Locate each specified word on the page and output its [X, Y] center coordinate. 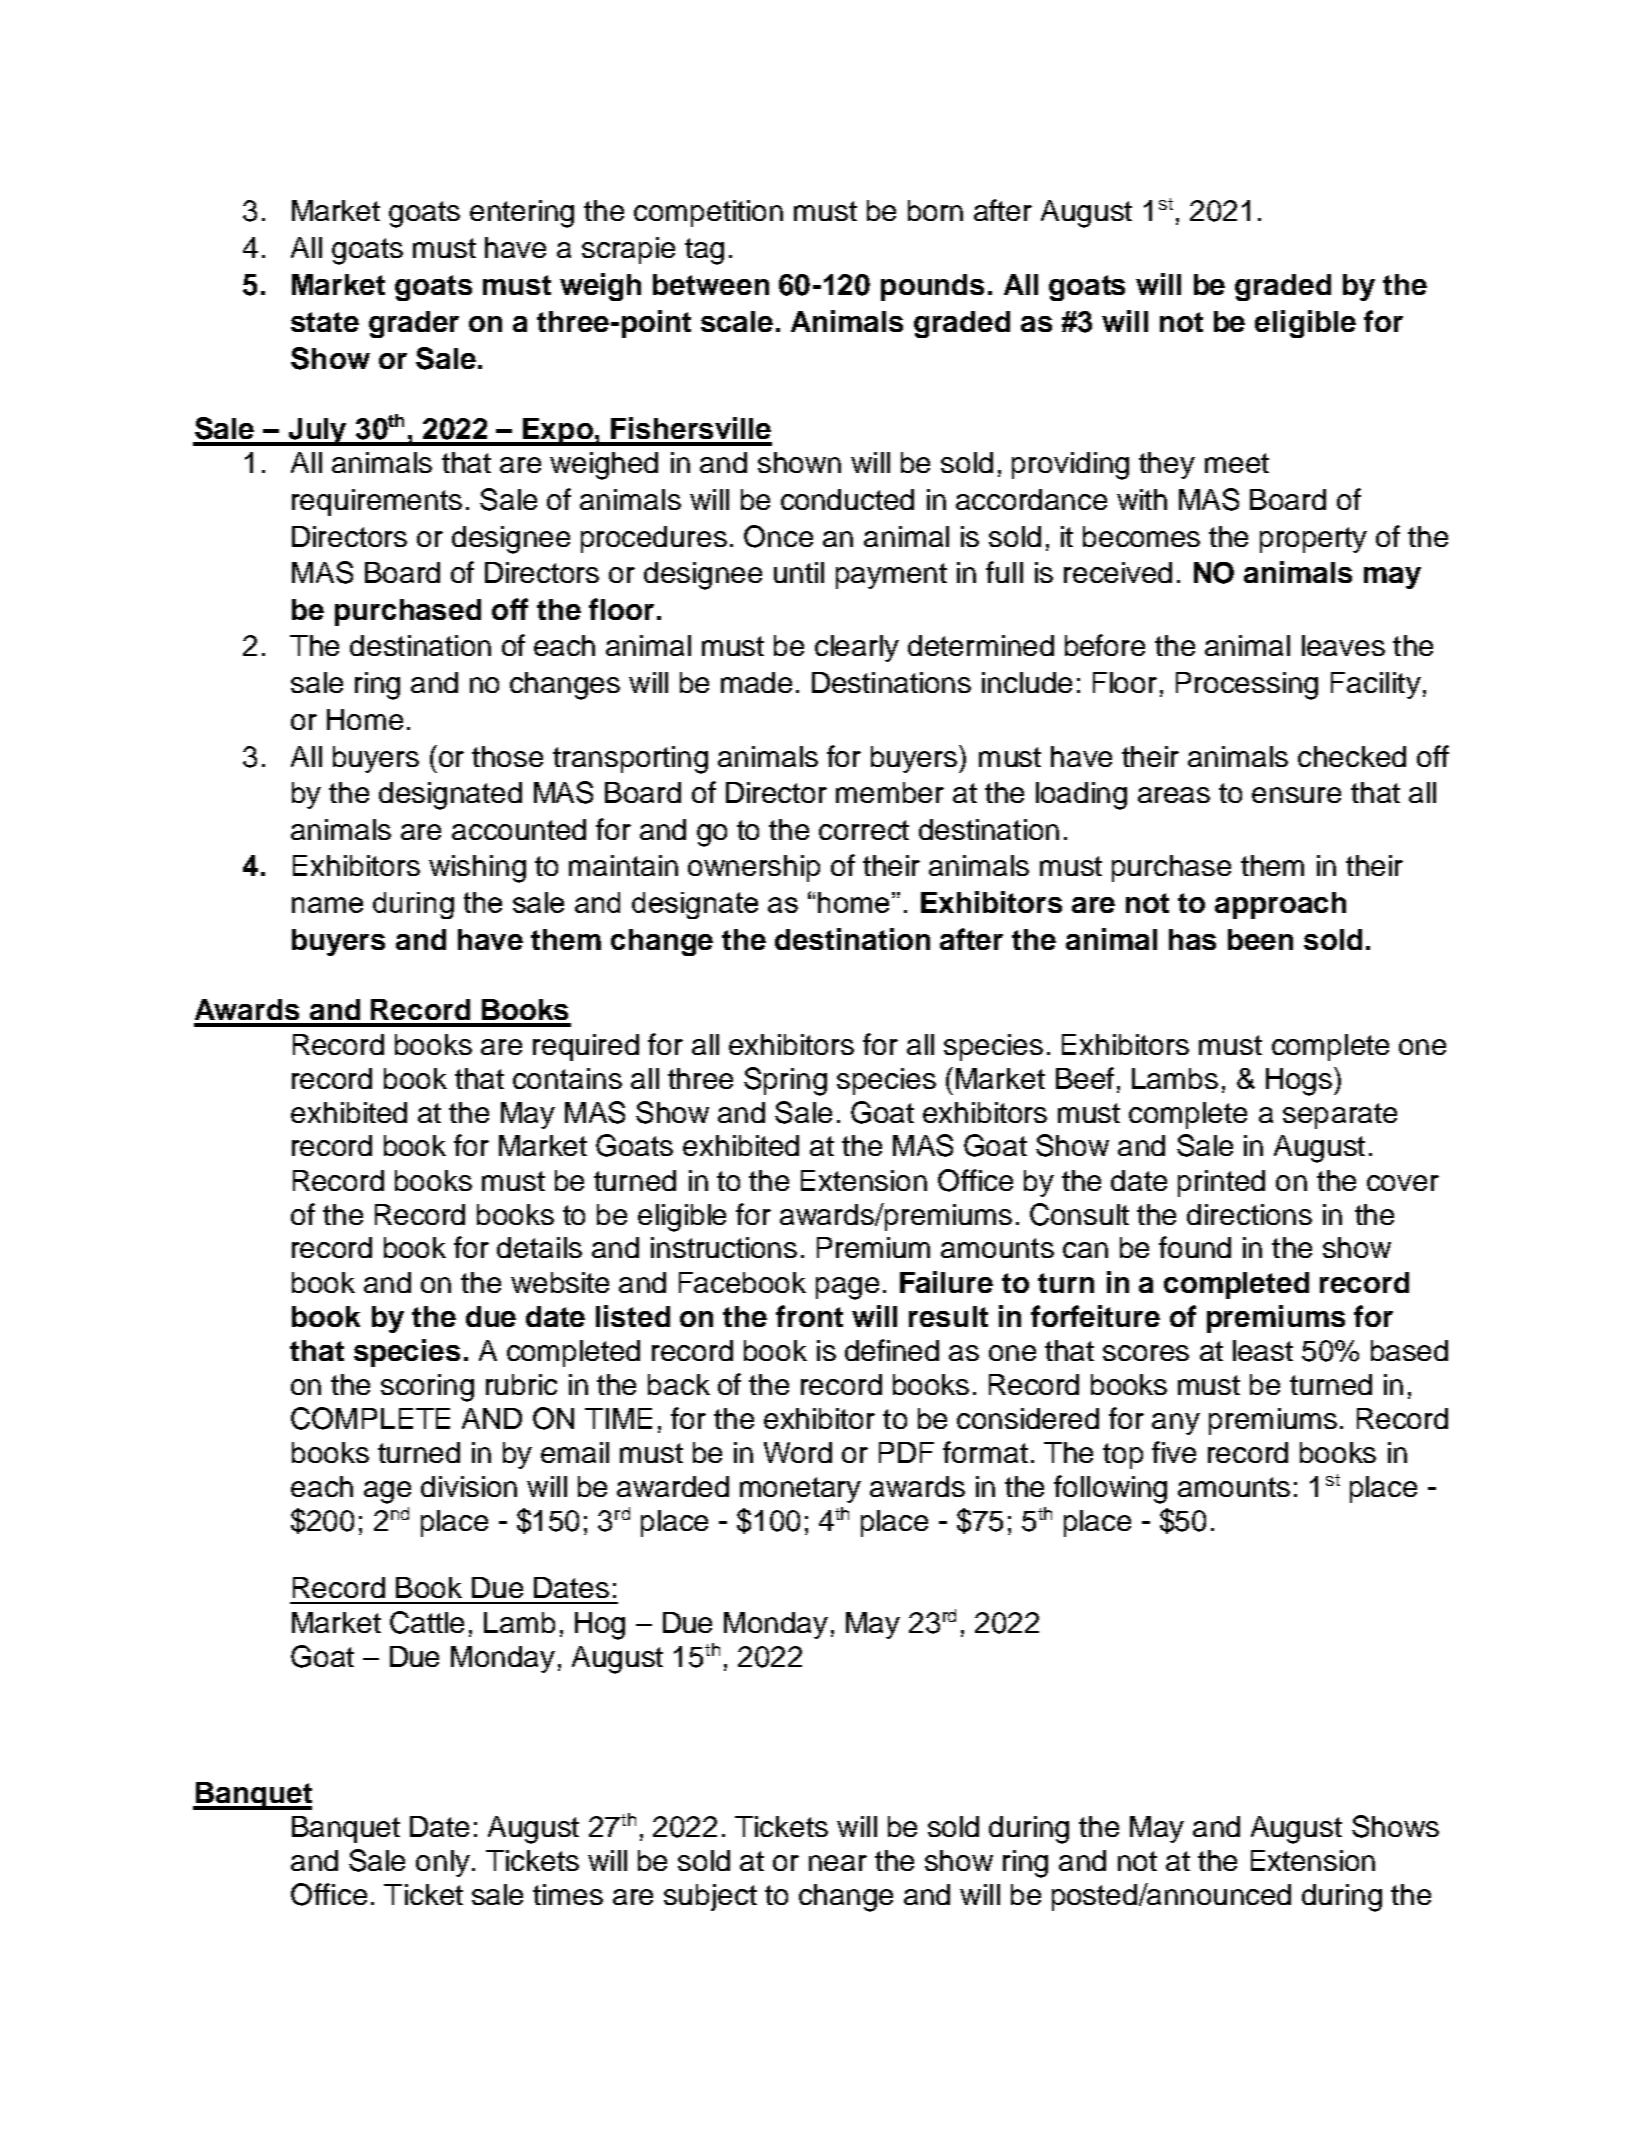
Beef [1085, 1078]
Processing [1247, 686]
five [1174, 1452]
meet [1237, 463]
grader [414, 324]
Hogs [1299, 1082]
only [443, 1863]
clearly [857, 648]
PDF [906, 1452]
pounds [932, 287]
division [469, 1486]
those [507, 756]
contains [567, 1078]
